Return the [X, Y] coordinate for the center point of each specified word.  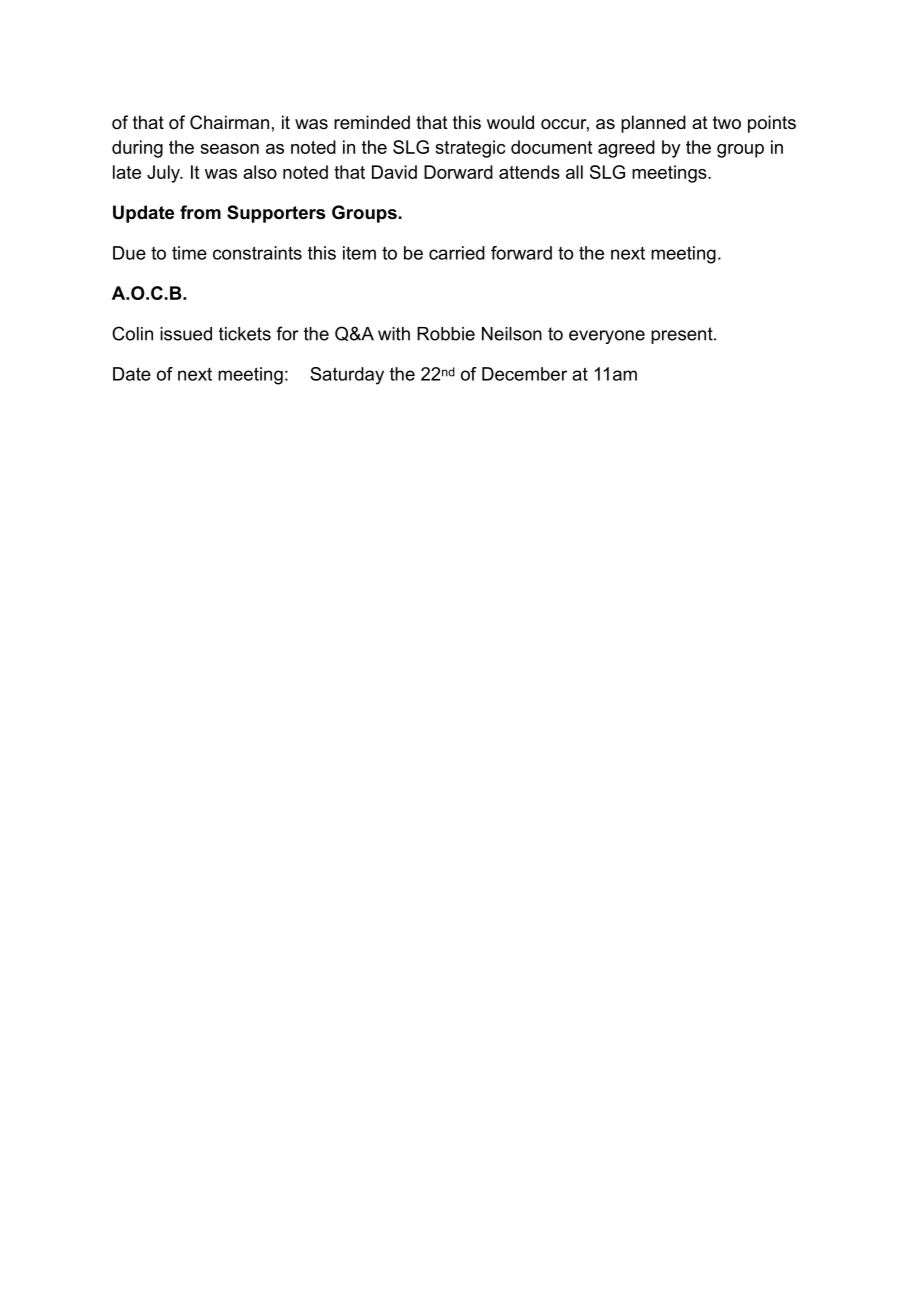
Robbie [446, 334]
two [727, 123]
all [574, 172]
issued [186, 334]
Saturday [347, 376]
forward [521, 253]
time [189, 253]
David [394, 172]
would [510, 122]
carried [457, 253]
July [164, 174]
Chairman [229, 122]
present [683, 335]
